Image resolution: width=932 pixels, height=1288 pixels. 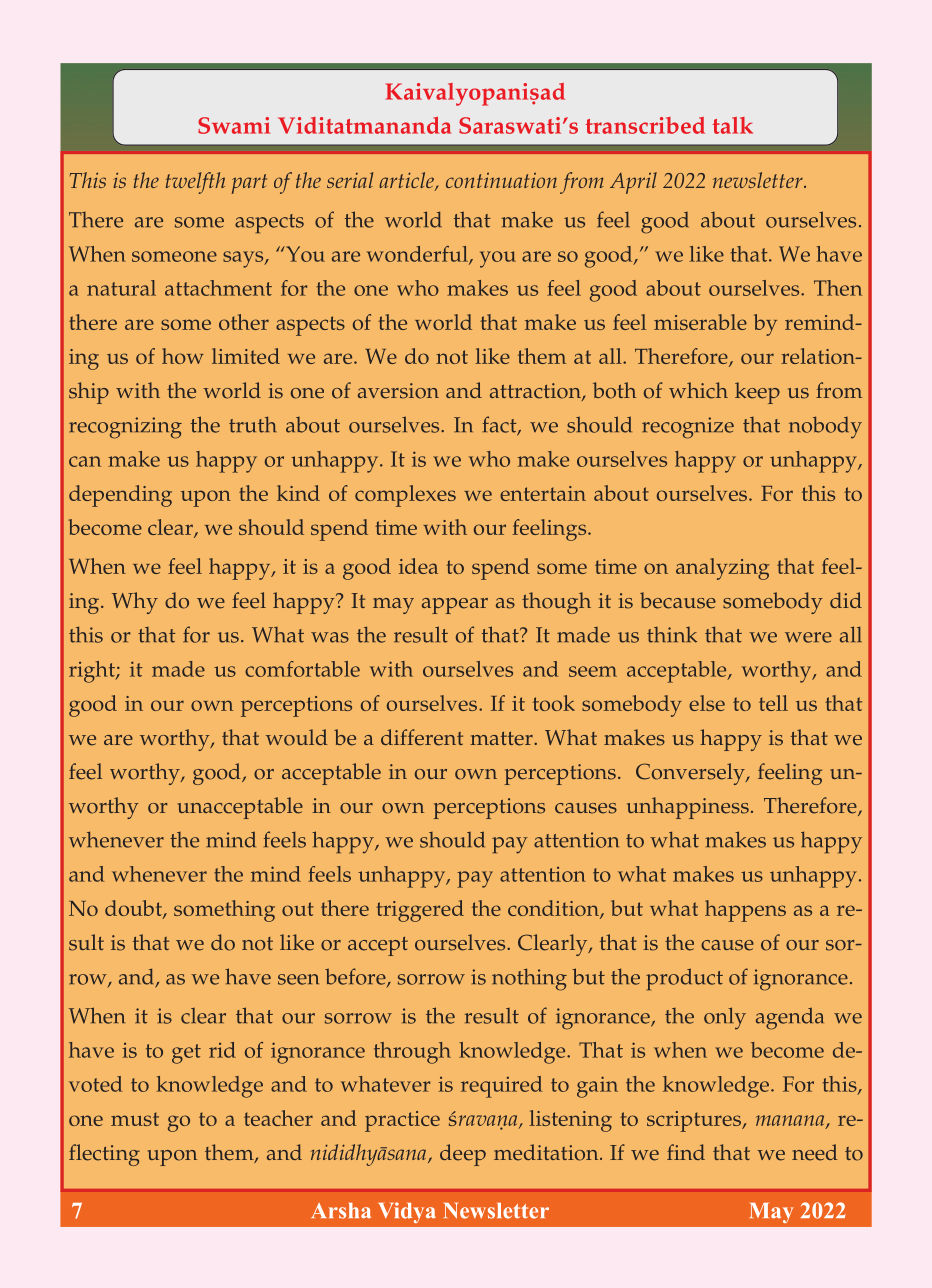 I want to click on continuation, so click(x=501, y=180).
